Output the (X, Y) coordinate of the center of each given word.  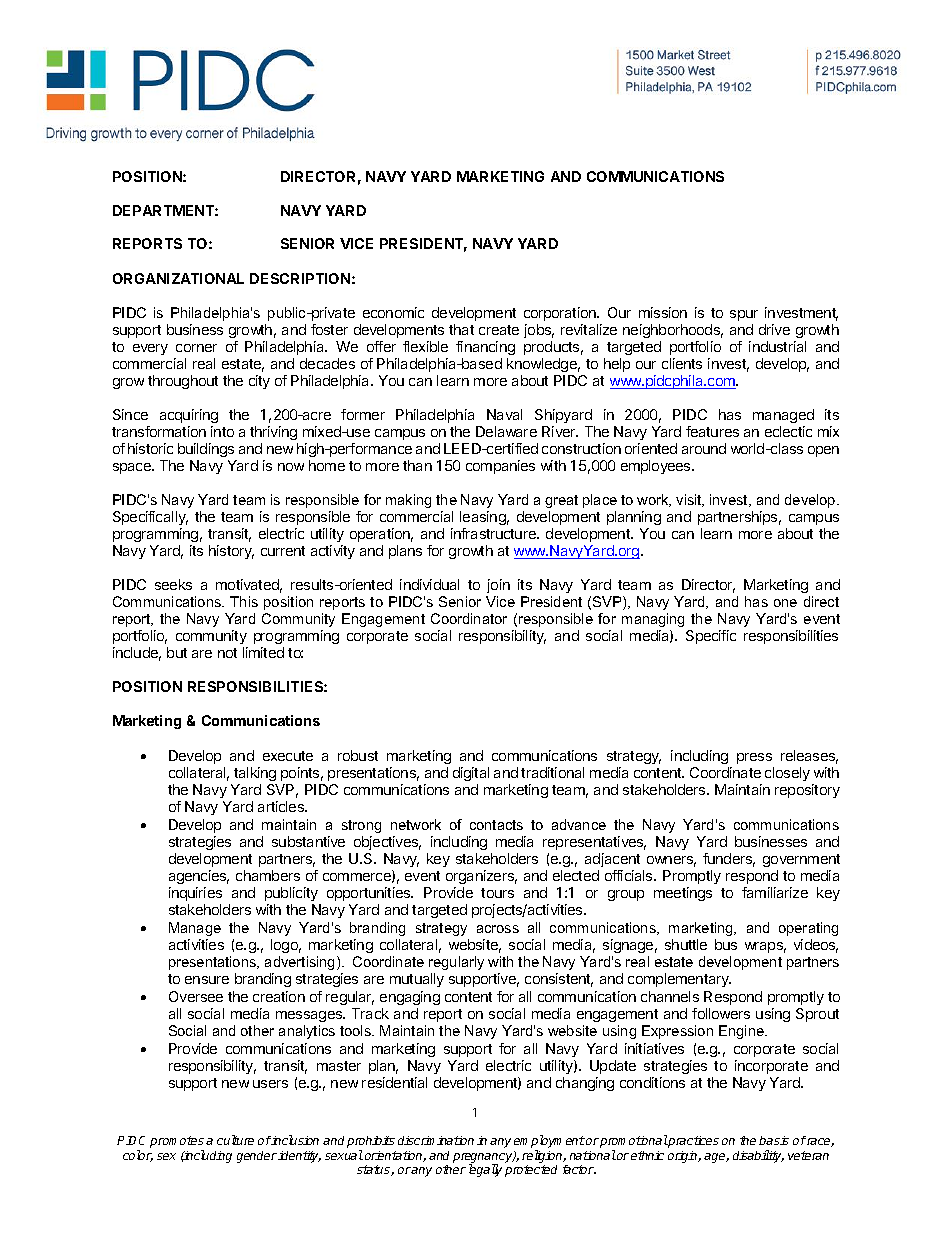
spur (744, 315)
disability (758, 1156)
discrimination (436, 1140)
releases (809, 757)
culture (235, 1140)
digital (471, 774)
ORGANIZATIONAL (178, 278)
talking (255, 774)
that (461, 329)
